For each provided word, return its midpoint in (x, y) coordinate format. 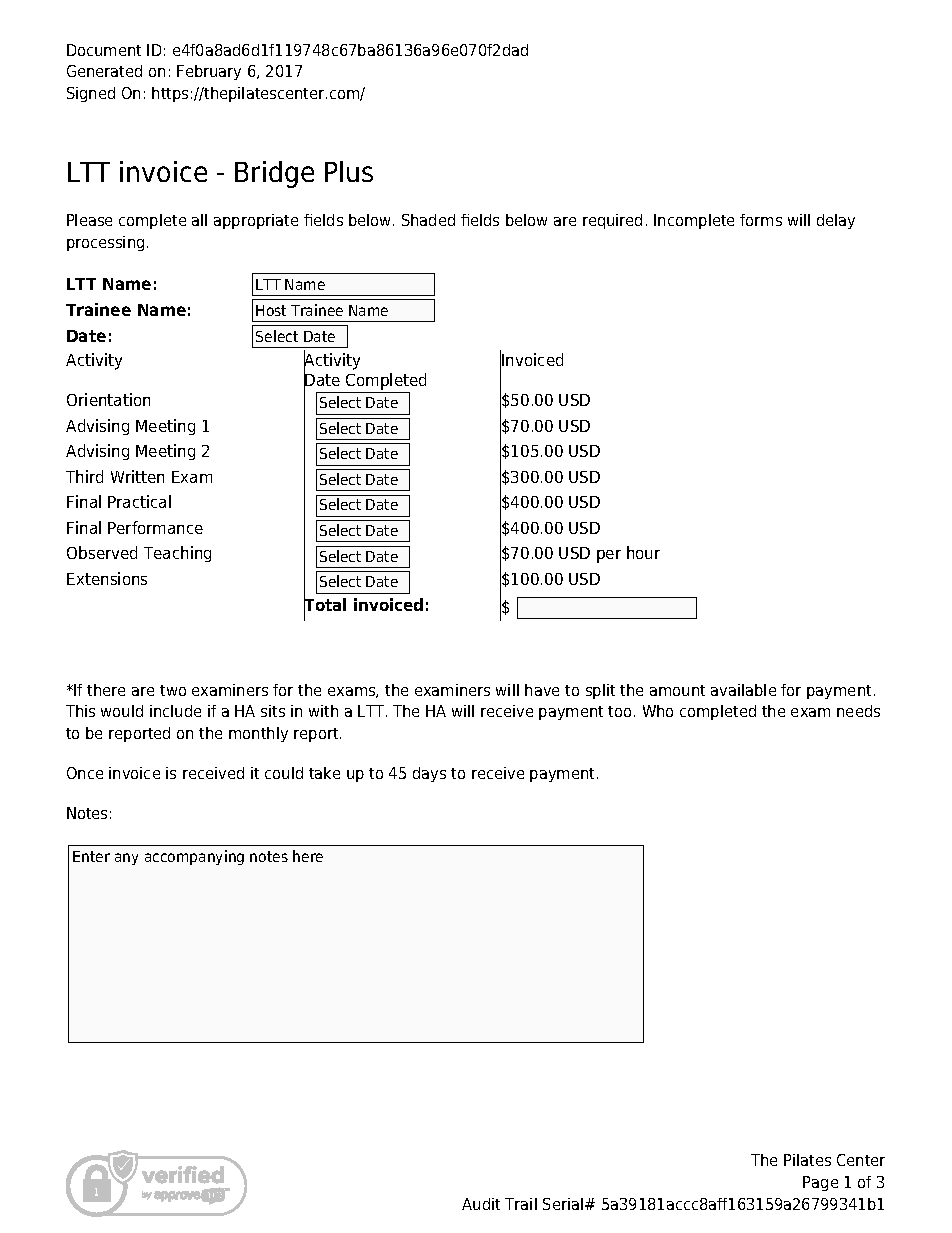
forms (761, 220)
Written (137, 476)
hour (643, 552)
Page (820, 1183)
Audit (481, 1204)
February (209, 72)
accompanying (194, 857)
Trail (521, 1204)
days (429, 774)
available (743, 690)
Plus (349, 171)
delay (836, 221)
